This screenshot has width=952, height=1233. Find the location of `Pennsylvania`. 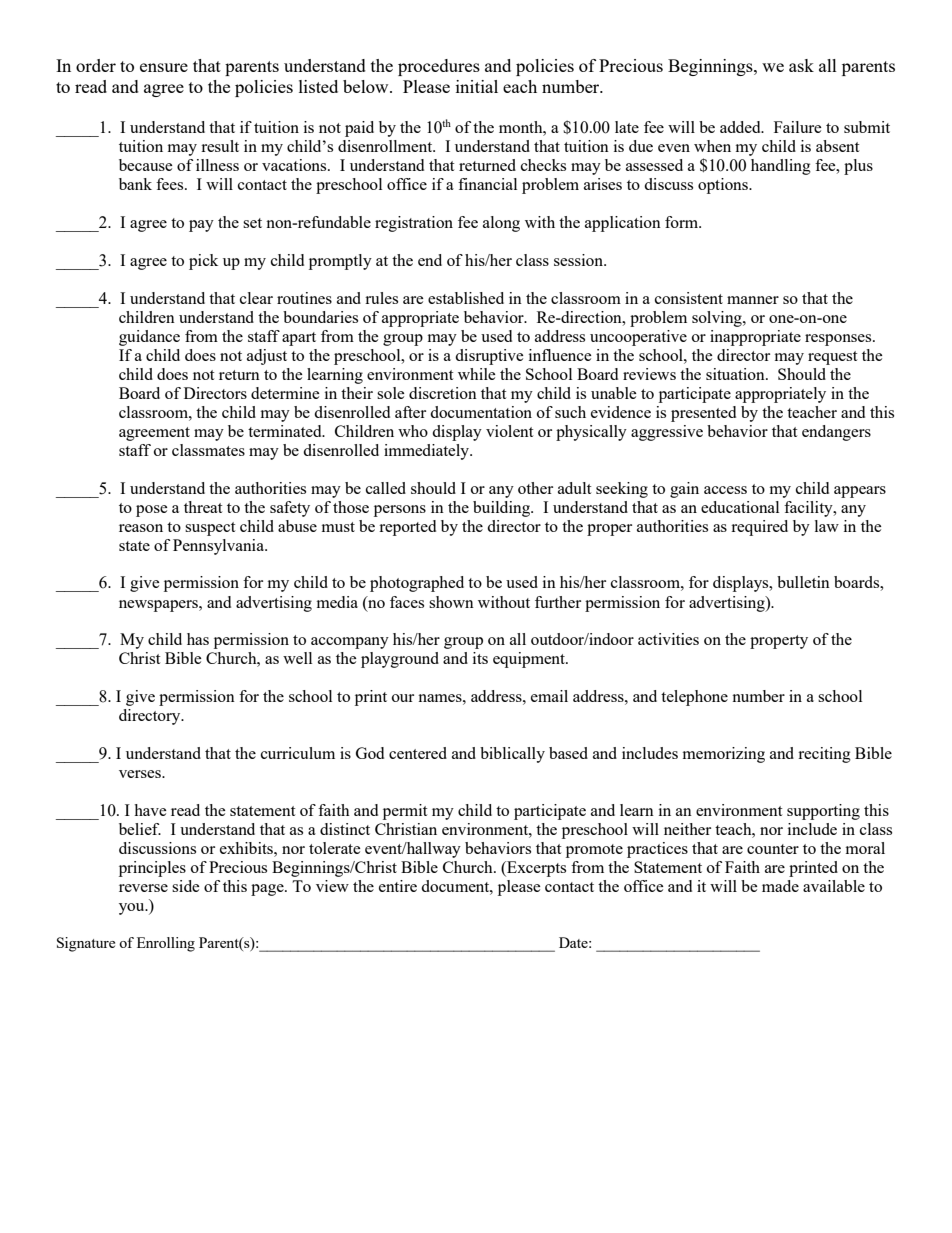

Pennsylvania is located at coordinates (219, 547).
